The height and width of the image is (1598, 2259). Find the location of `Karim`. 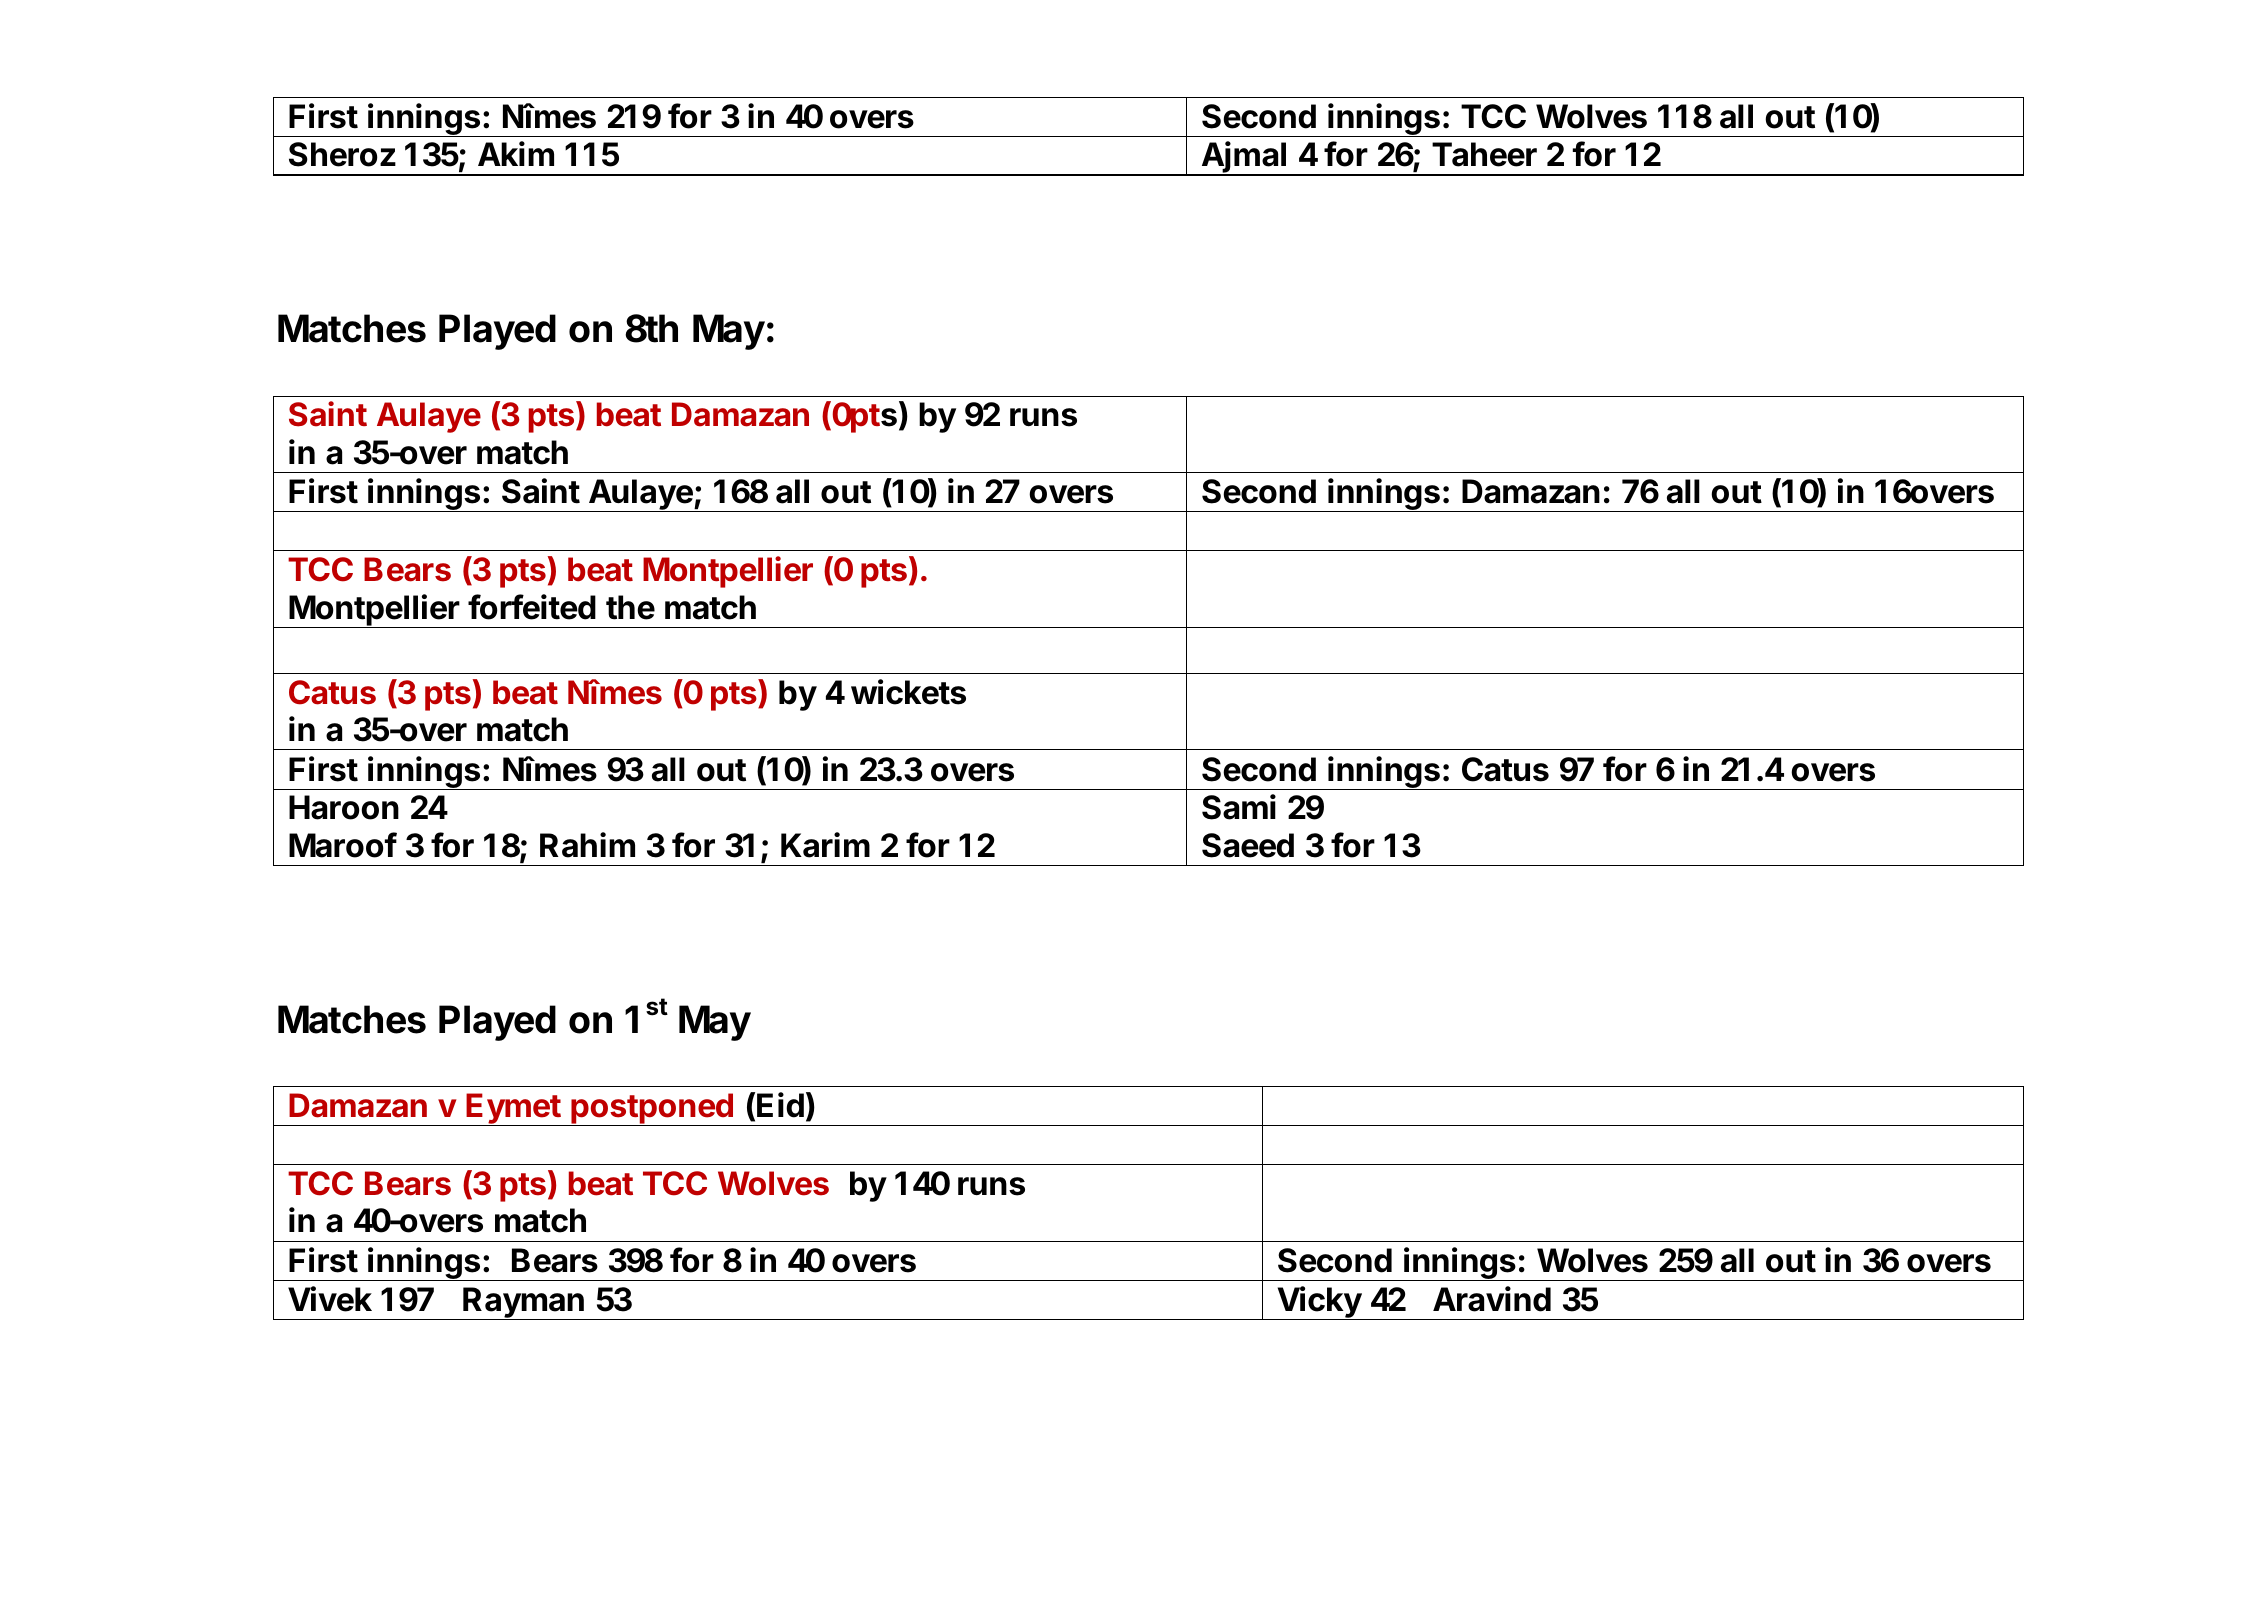

Karim is located at coordinates (825, 845).
